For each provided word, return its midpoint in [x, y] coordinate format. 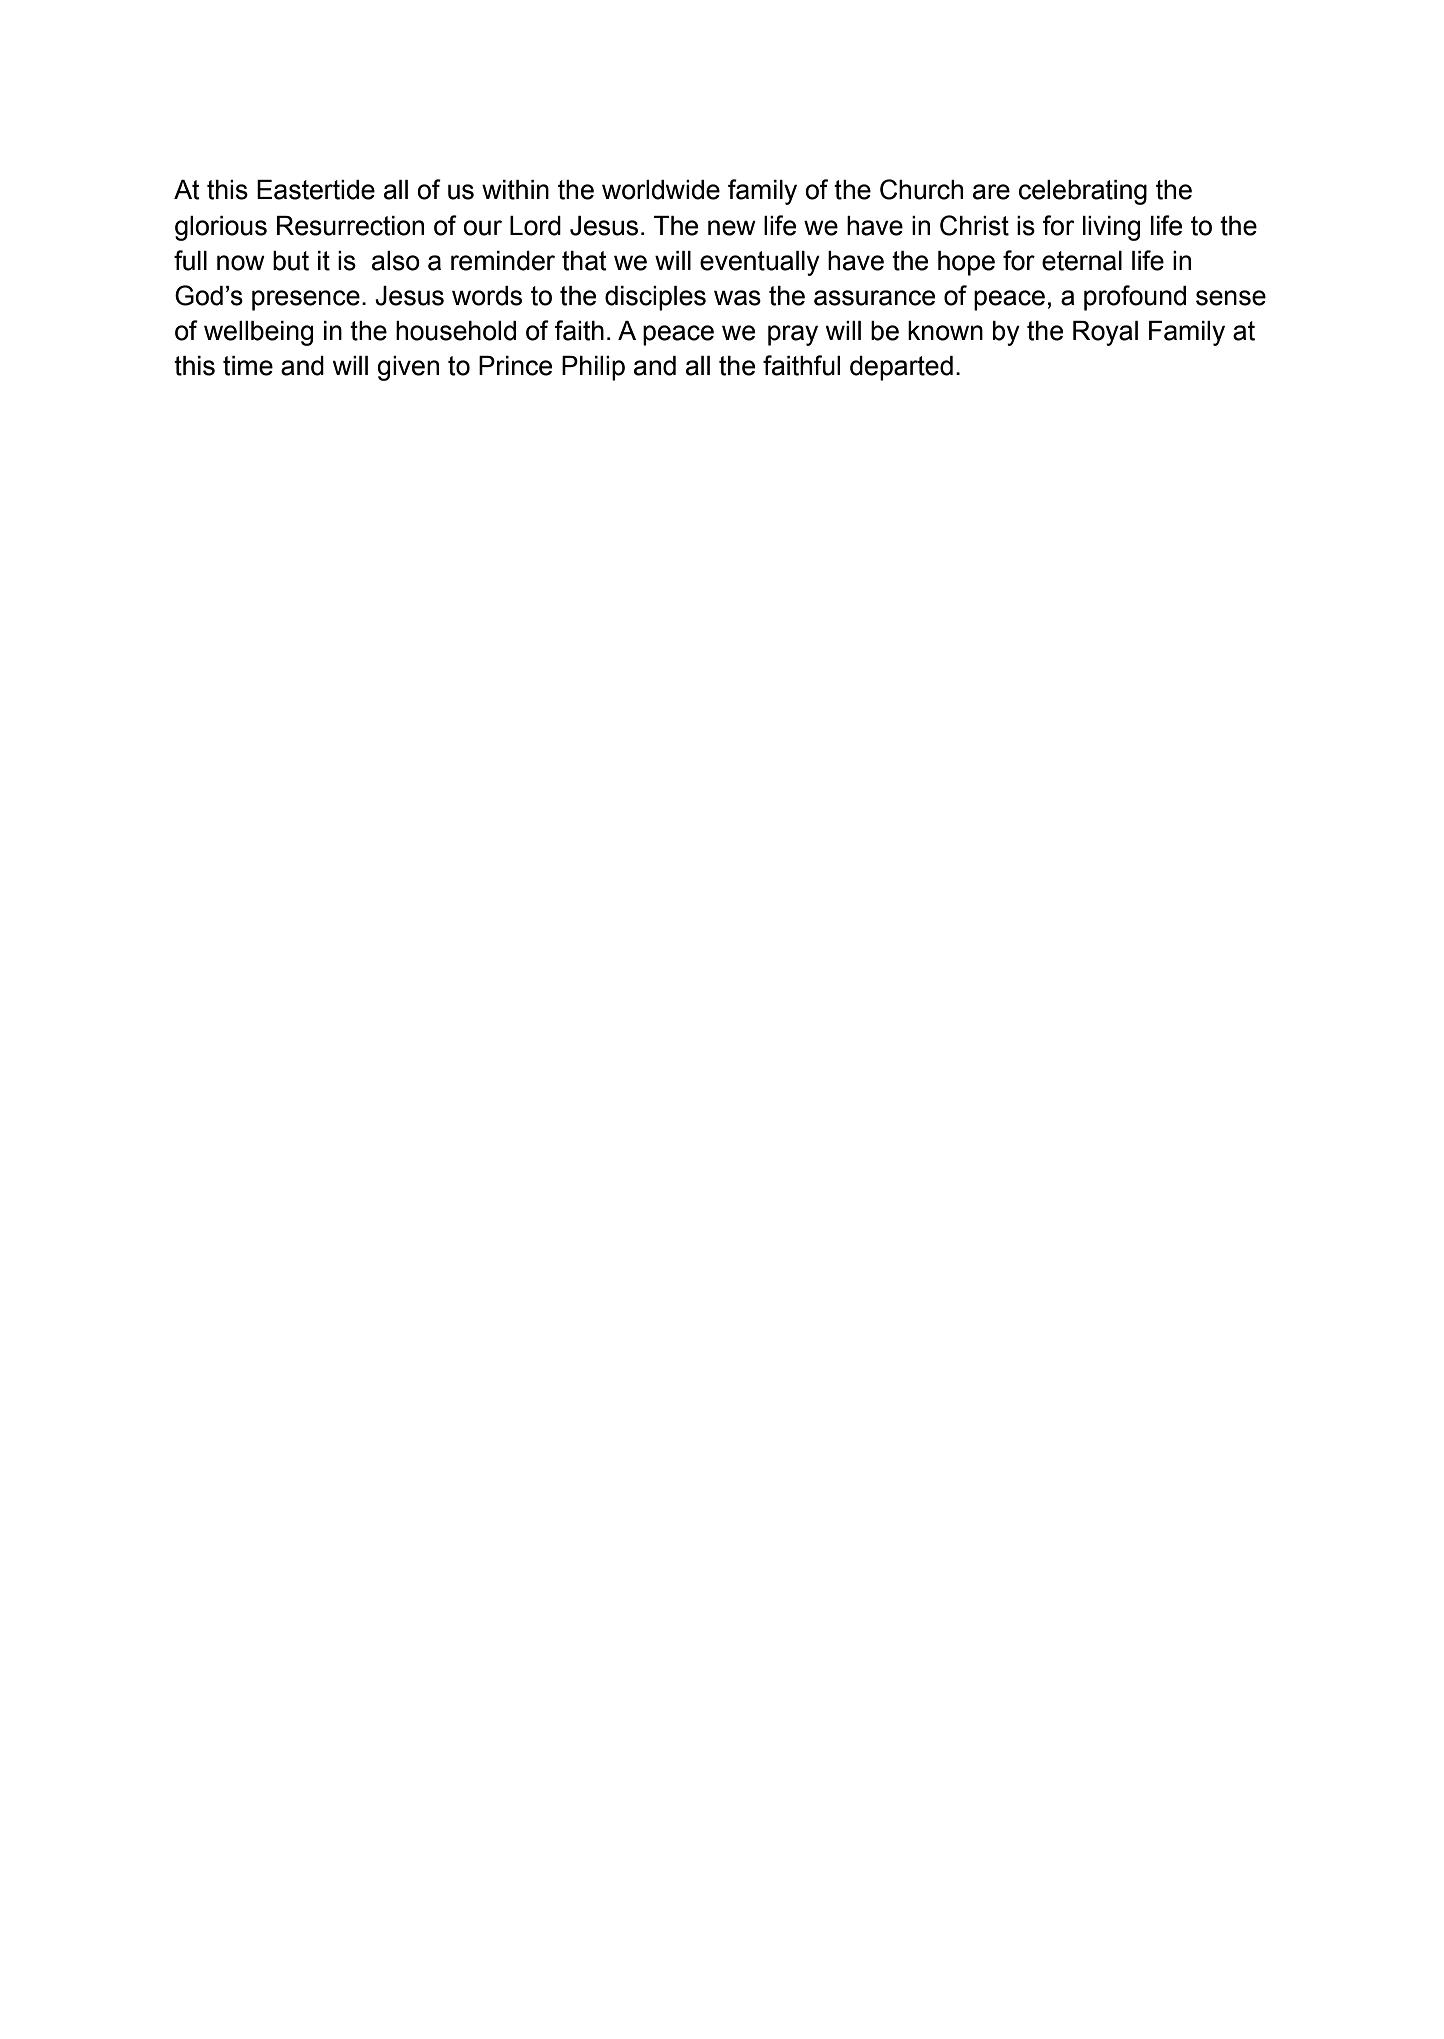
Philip [593, 368]
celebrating [1083, 192]
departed [901, 368]
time [248, 366]
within [515, 190]
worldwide [661, 190]
